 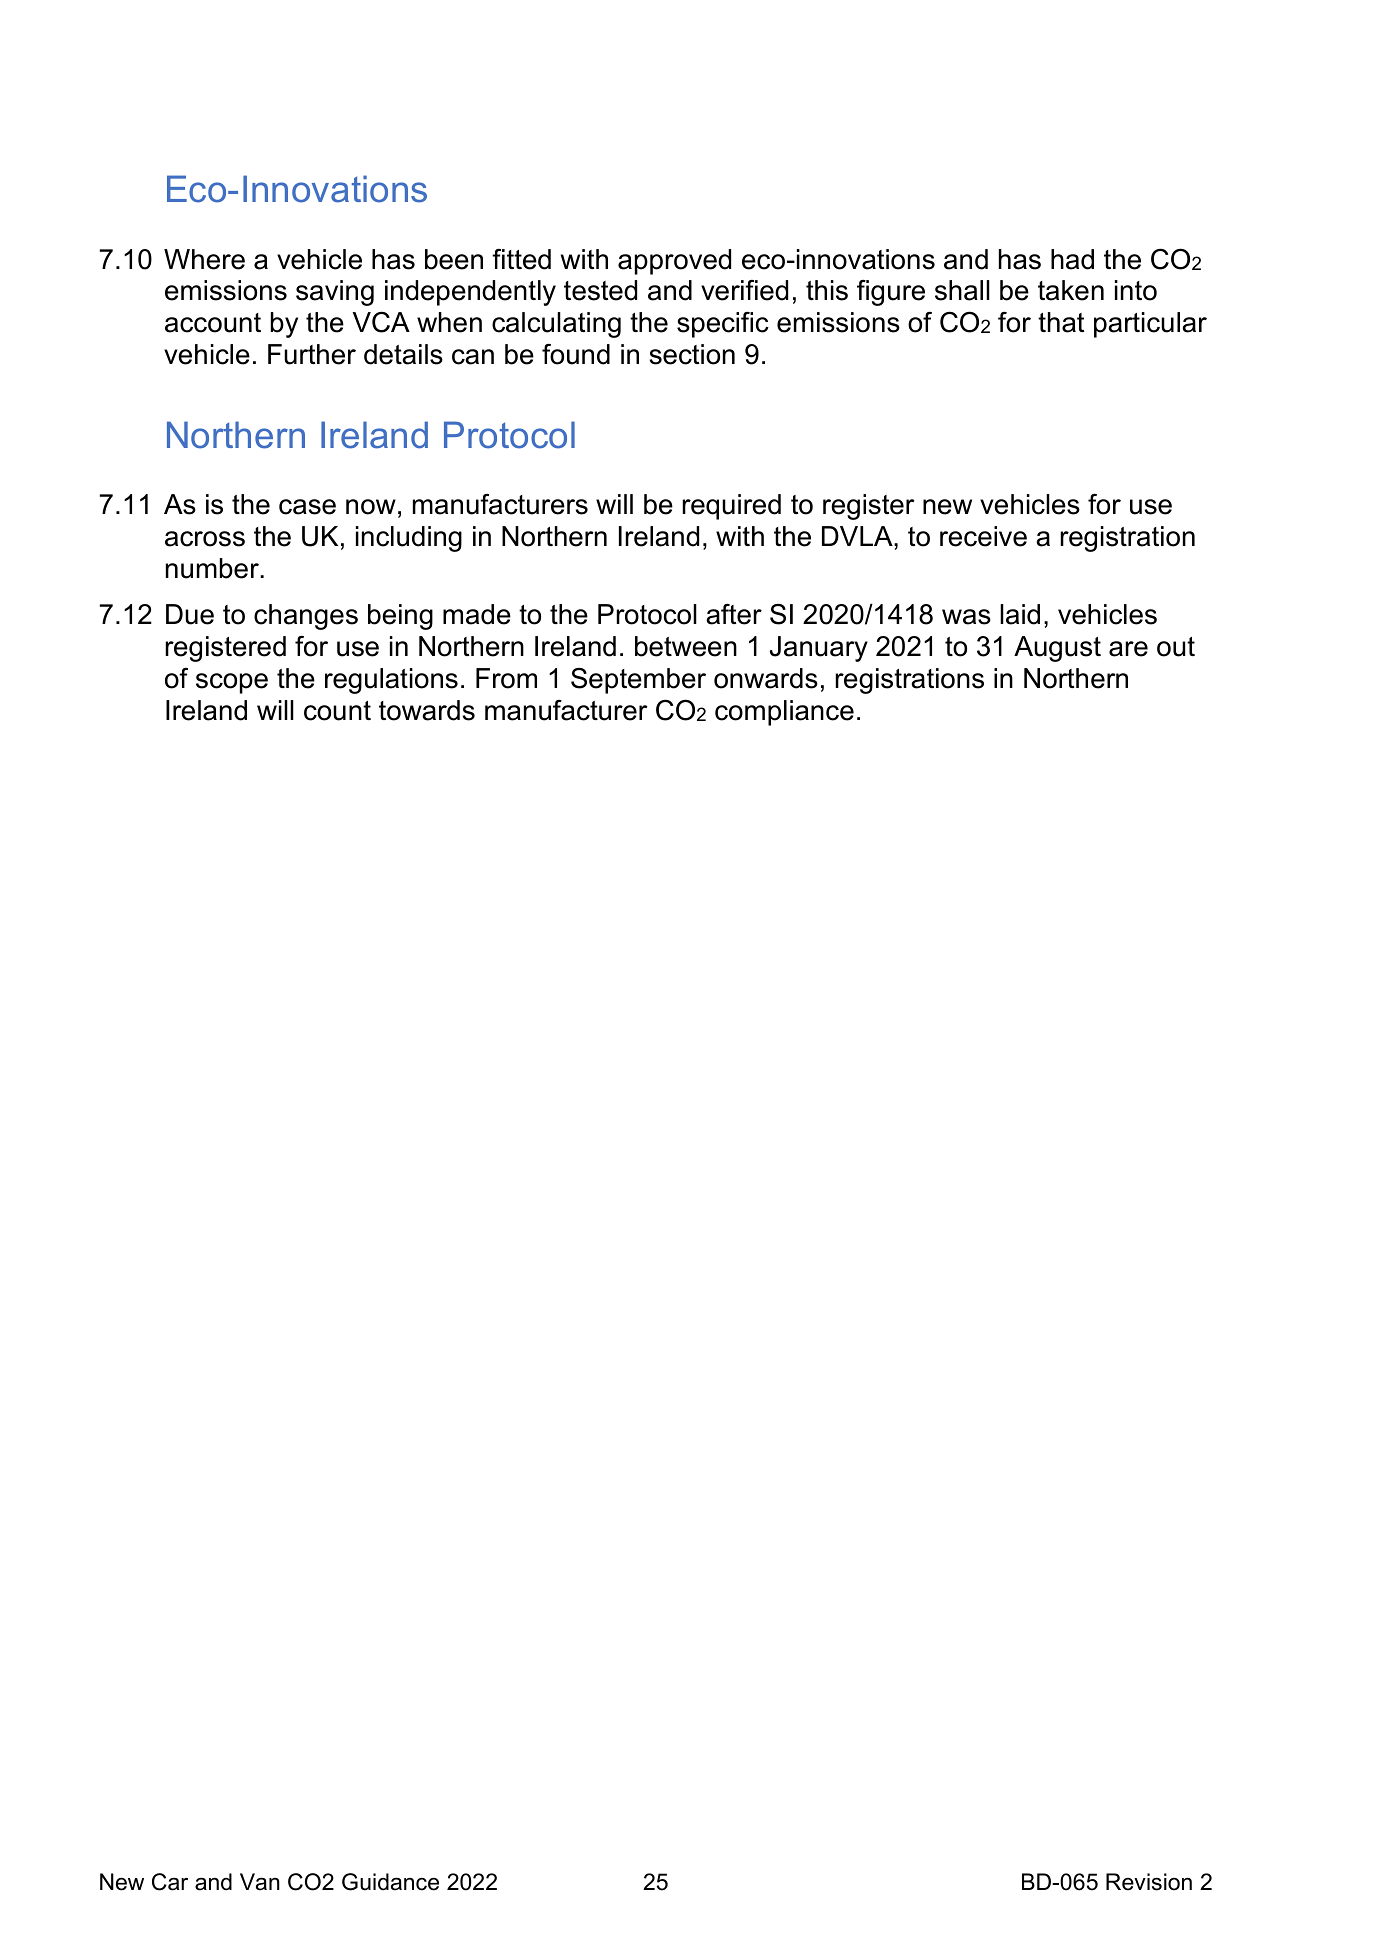 I want to click on compliance, so click(x=784, y=713).
